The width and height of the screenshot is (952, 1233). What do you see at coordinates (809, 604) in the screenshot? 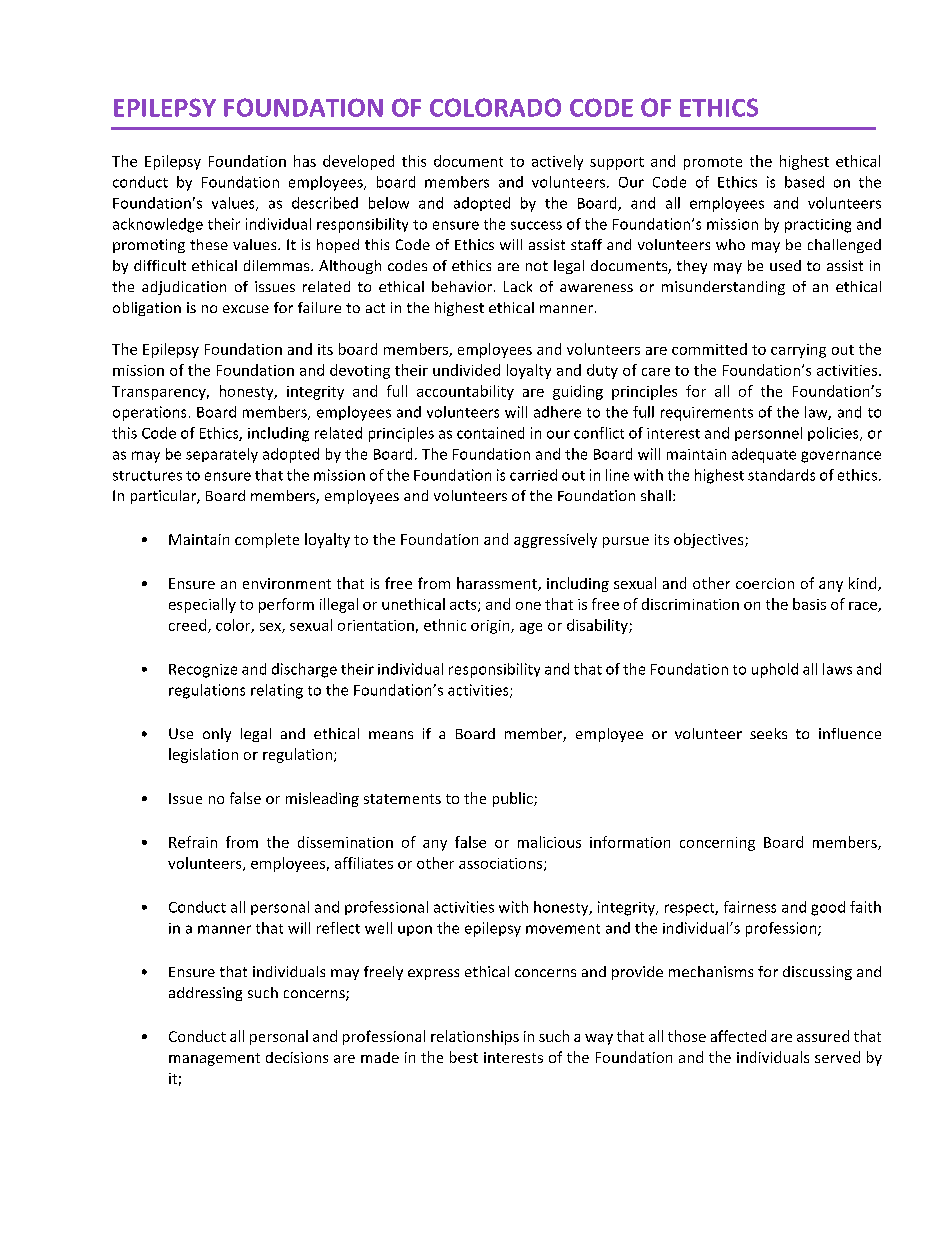
I see `basis` at bounding box center [809, 604].
